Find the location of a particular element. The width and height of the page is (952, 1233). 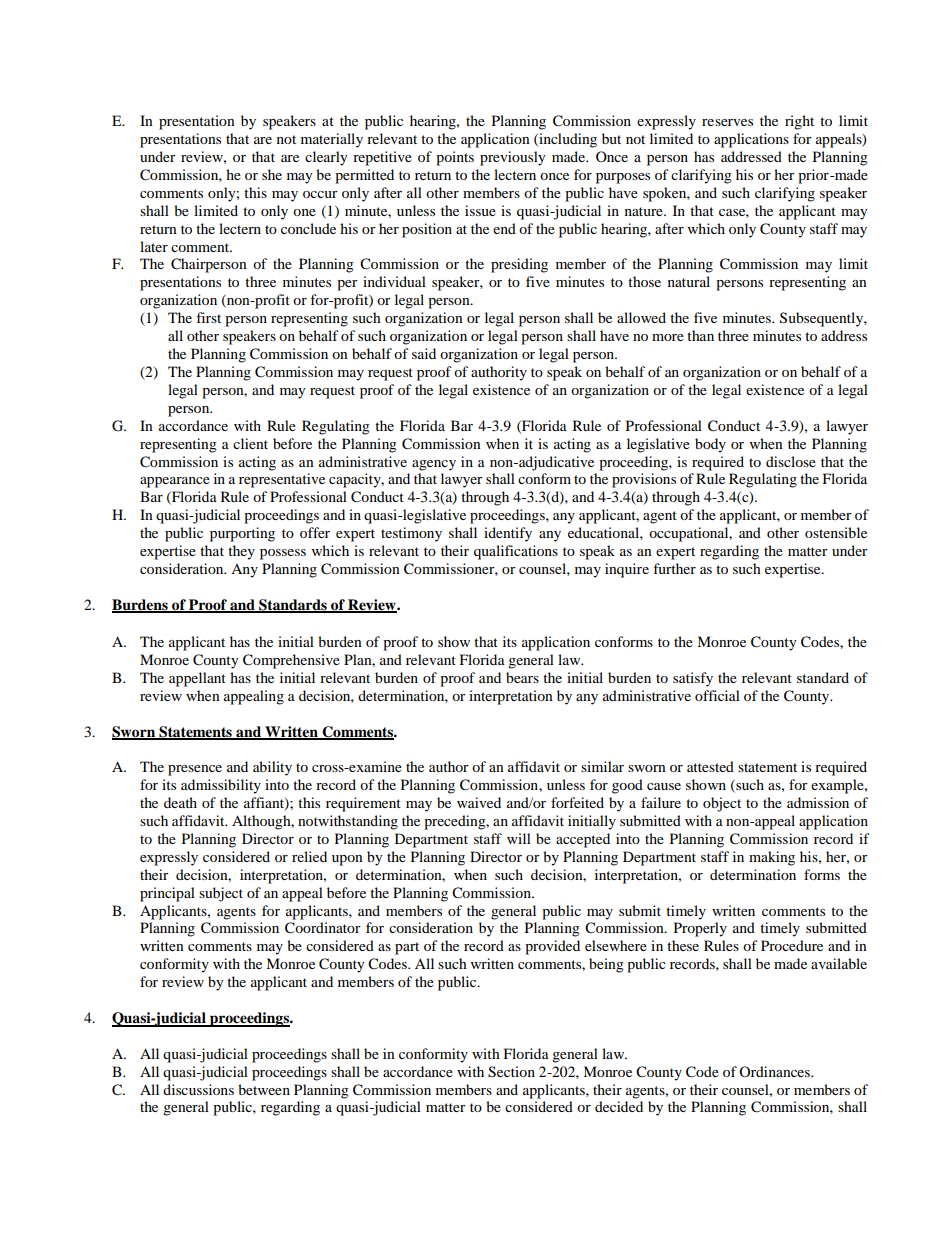

between is located at coordinates (264, 1089).
